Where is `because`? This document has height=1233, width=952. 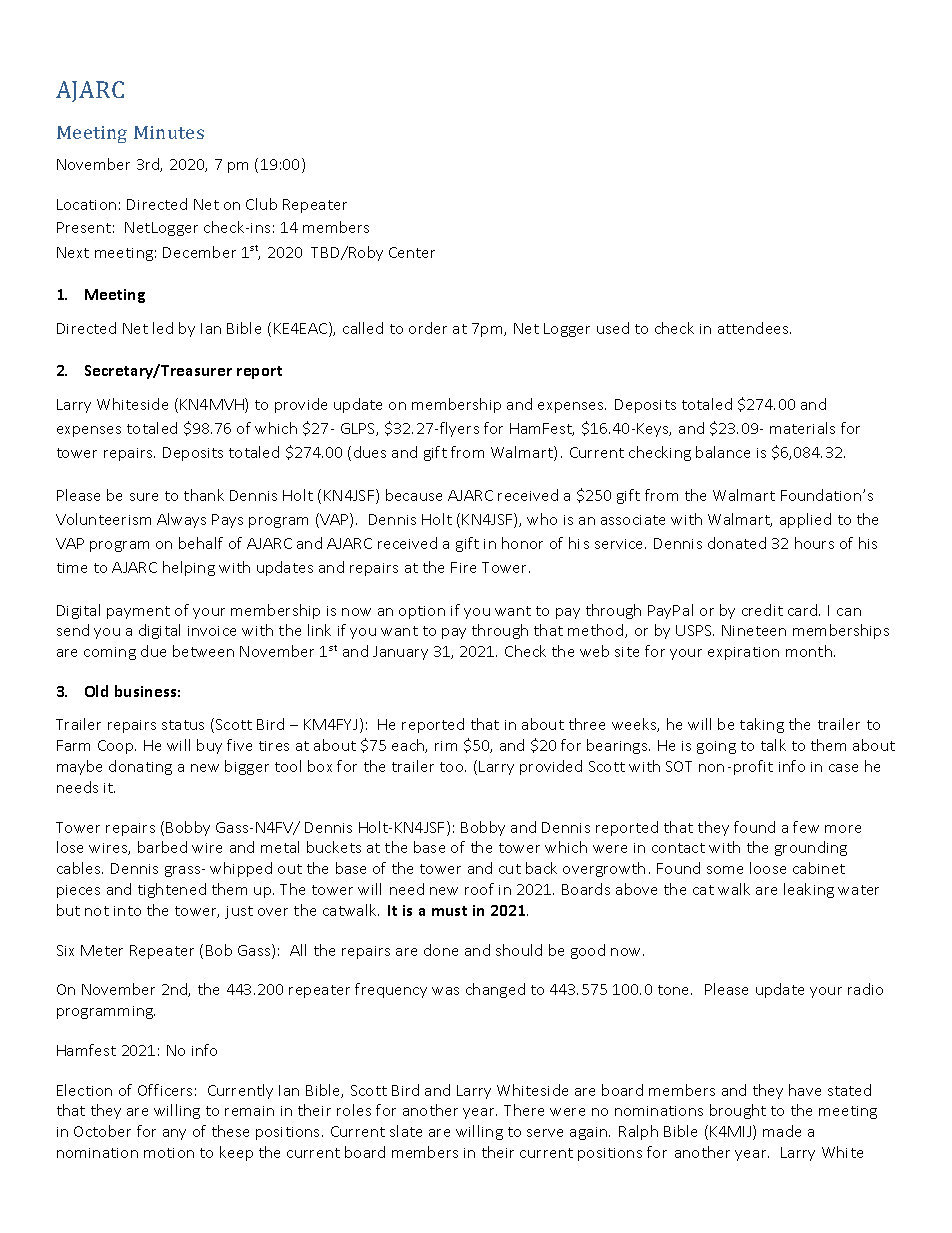 because is located at coordinates (414, 495).
